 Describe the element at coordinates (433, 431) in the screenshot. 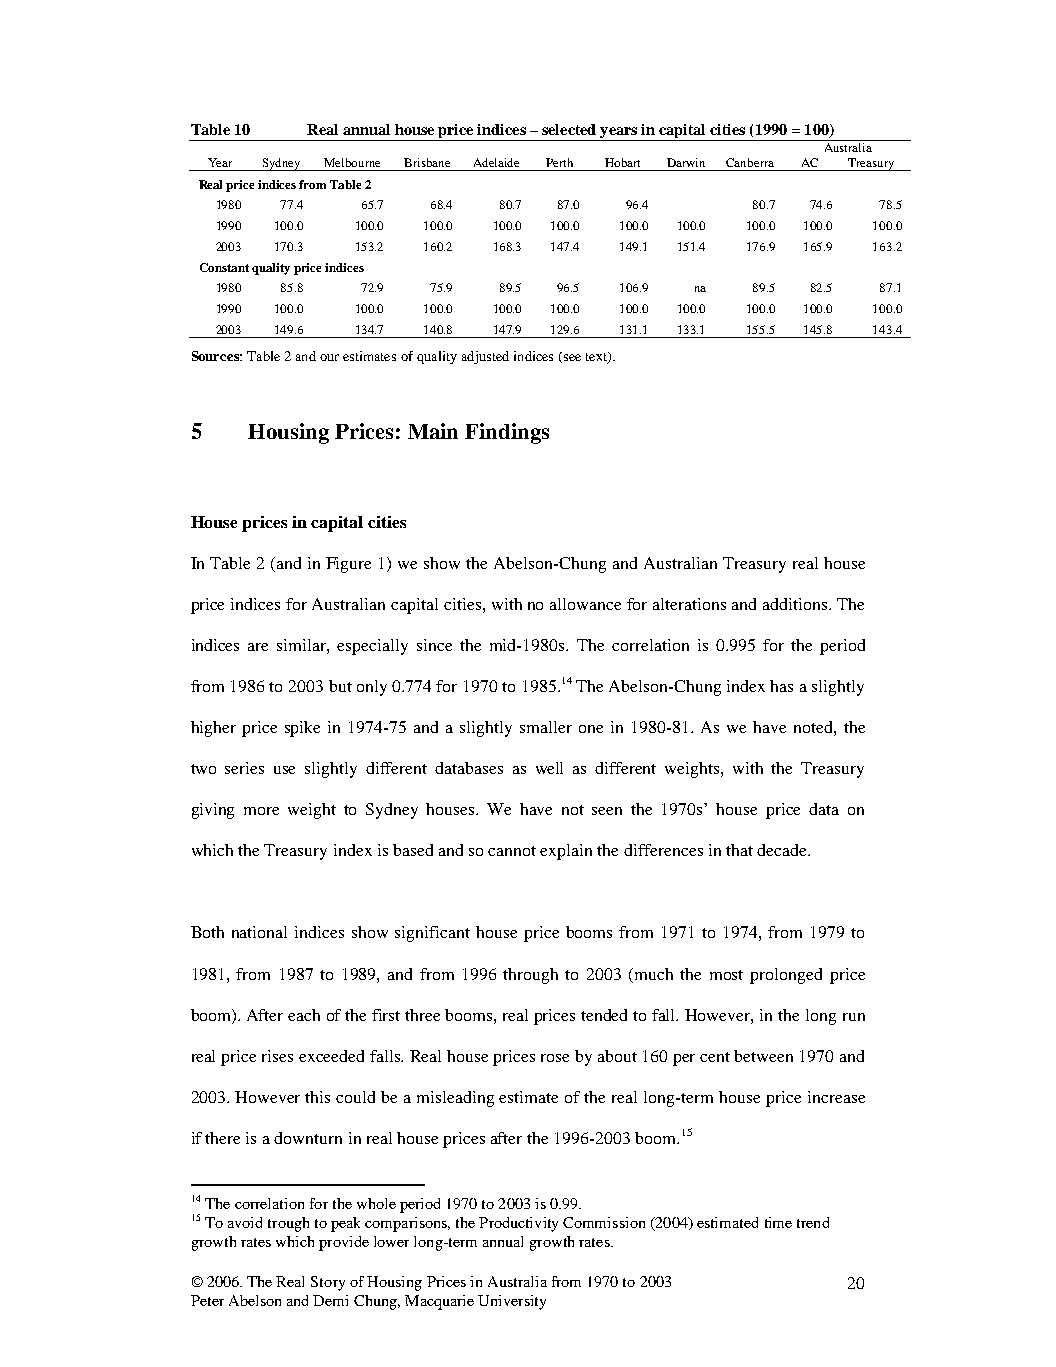

I see `Main` at that location.
